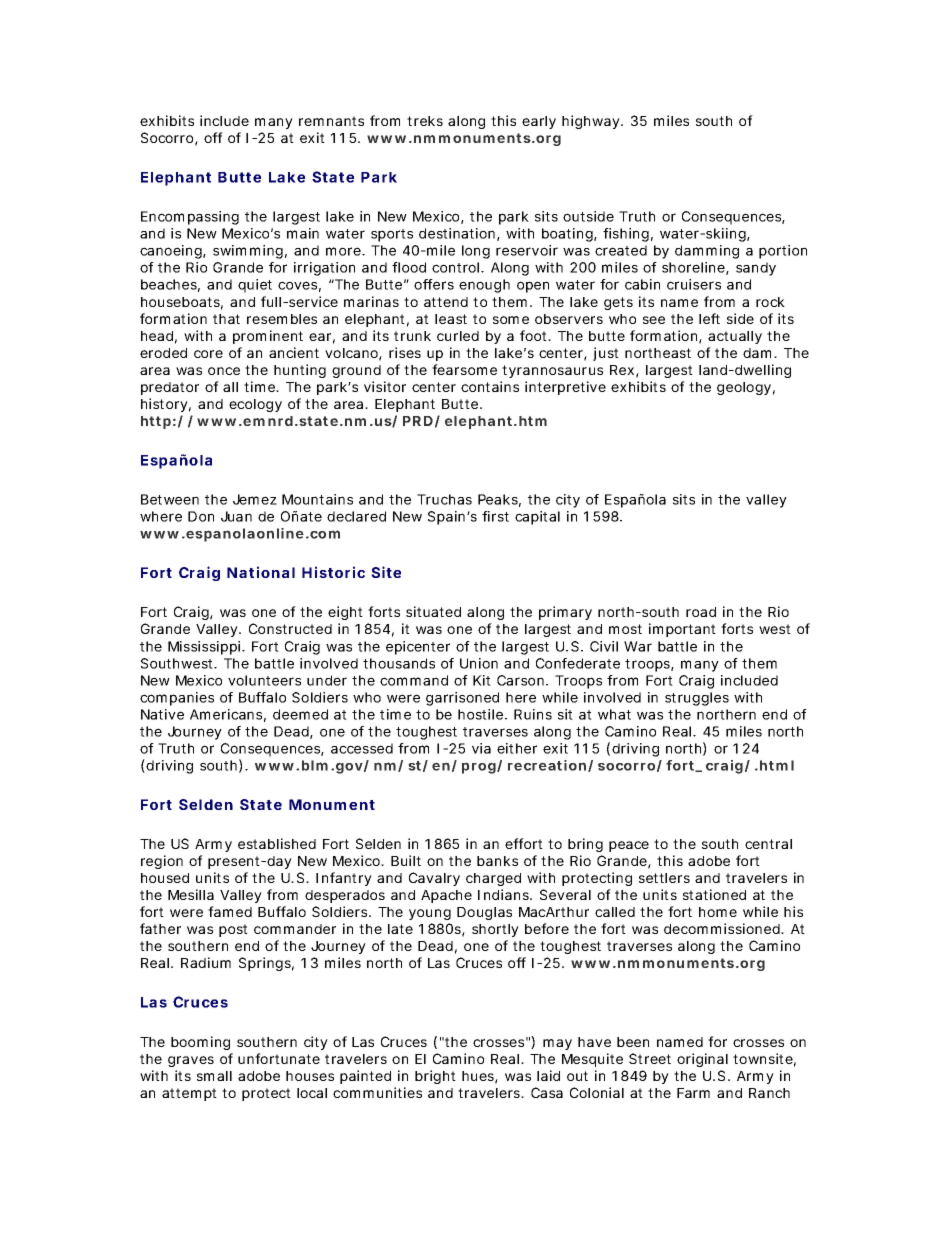 Image resolution: width=952 pixels, height=1233 pixels. What do you see at coordinates (425, 121) in the page?
I see `treks` at bounding box center [425, 121].
